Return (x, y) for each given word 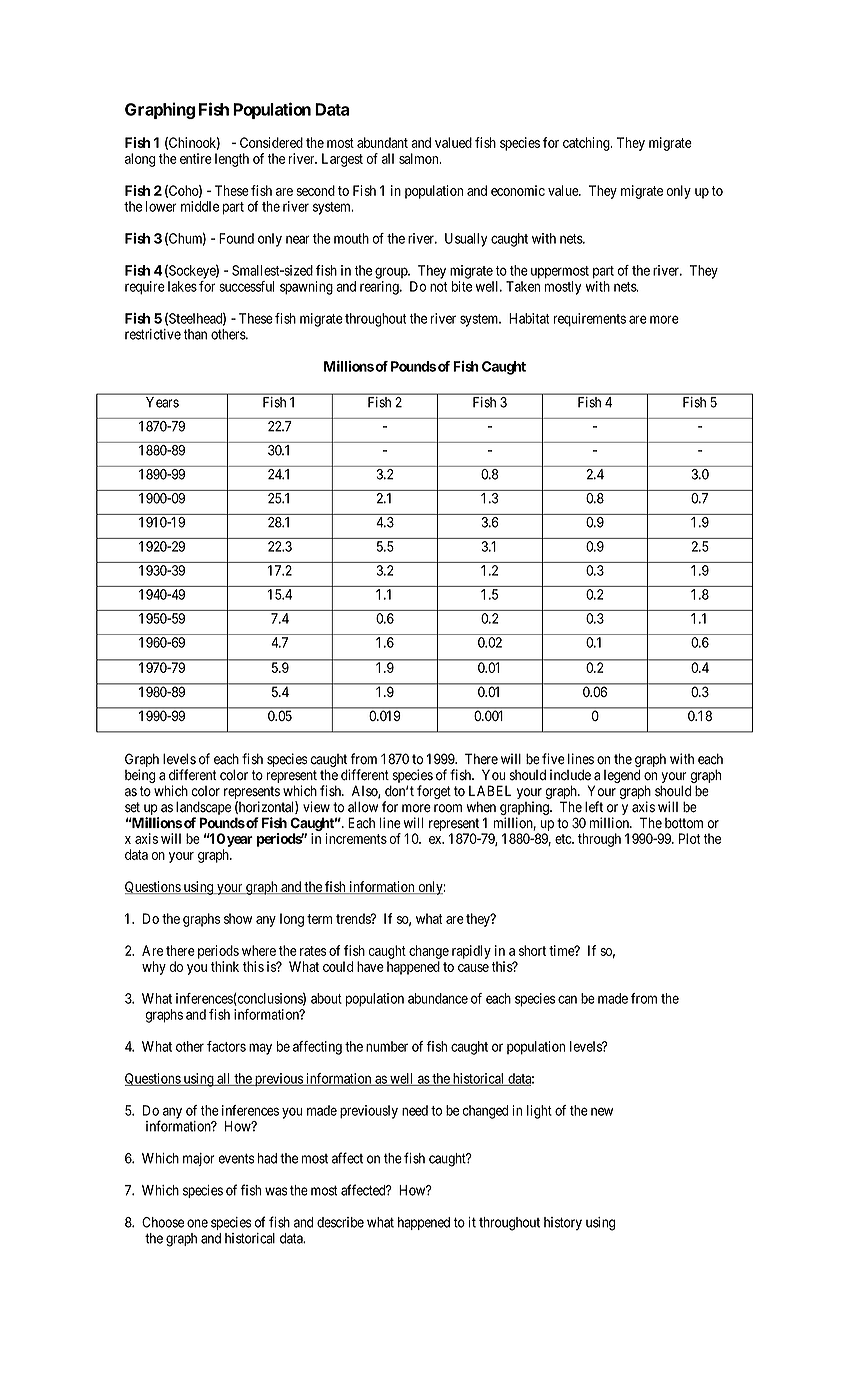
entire (196, 158)
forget (434, 792)
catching (587, 144)
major (199, 1159)
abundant (382, 142)
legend (622, 776)
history (563, 1223)
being (140, 776)
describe (340, 1222)
